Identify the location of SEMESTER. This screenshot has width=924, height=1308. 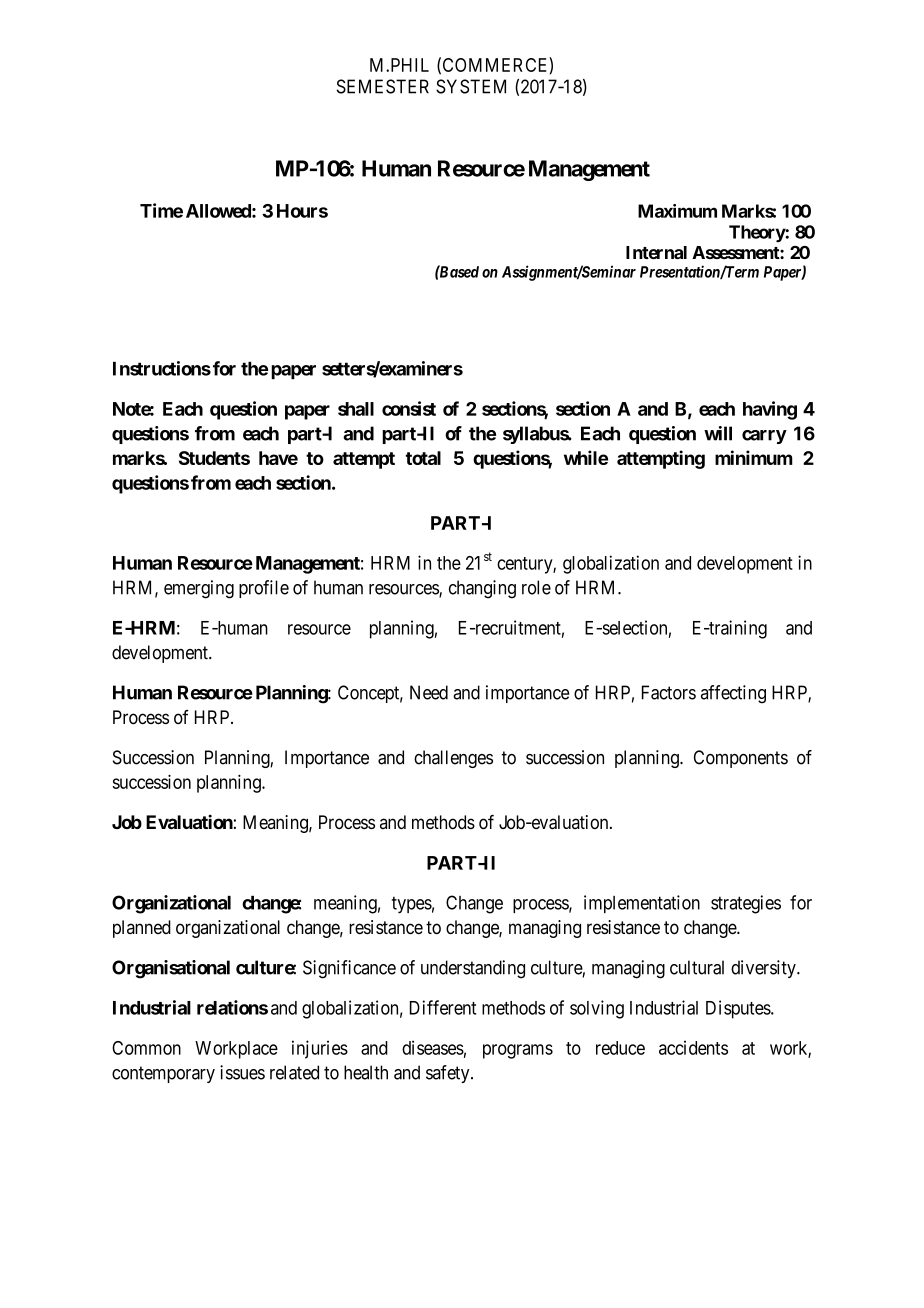
(383, 86).
